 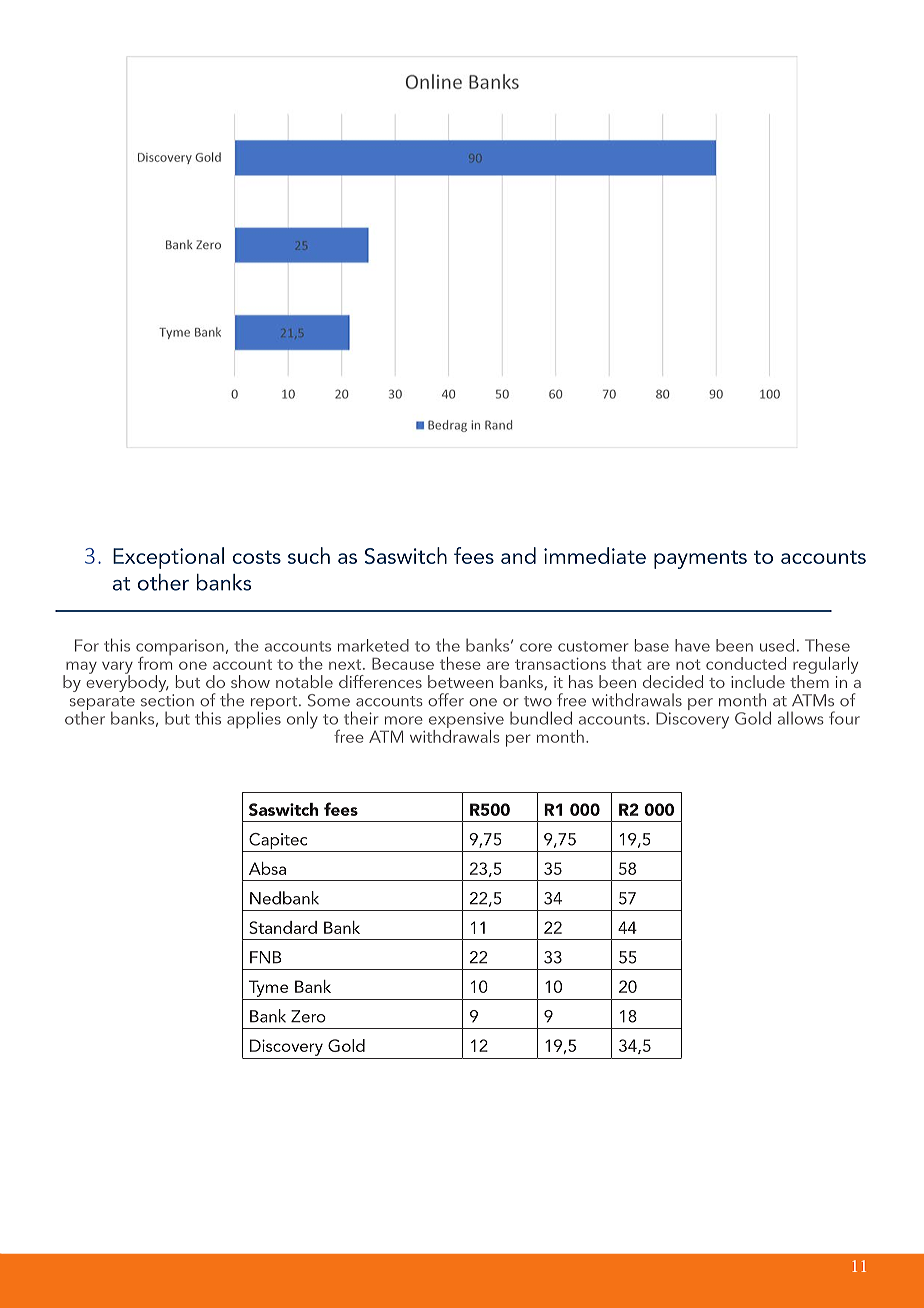 What do you see at coordinates (167, 700) in the screenshot?
I see `section` at bounding box center [167, 700].
